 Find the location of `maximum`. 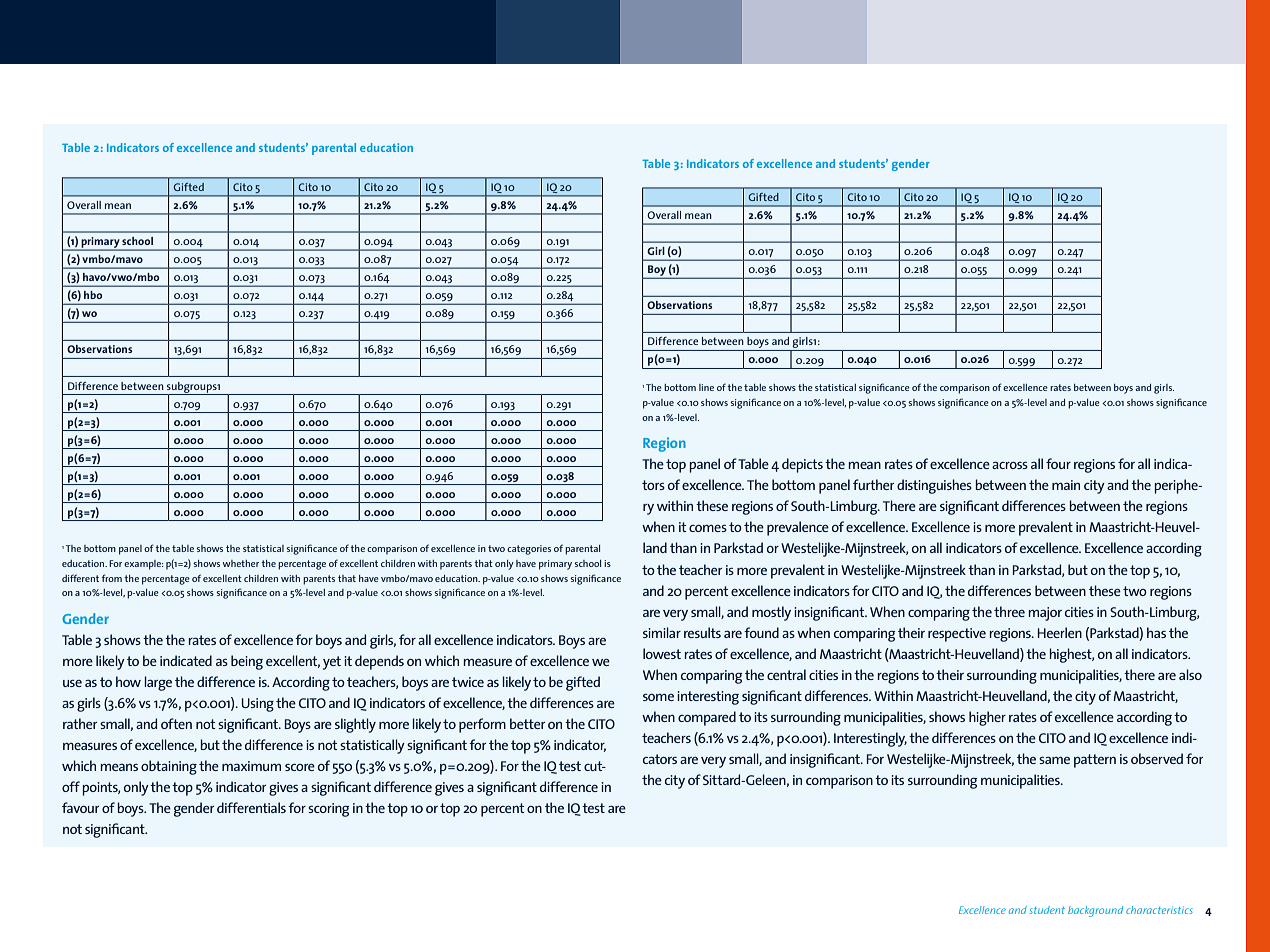

maximum is located at coordinates (251, 766).
